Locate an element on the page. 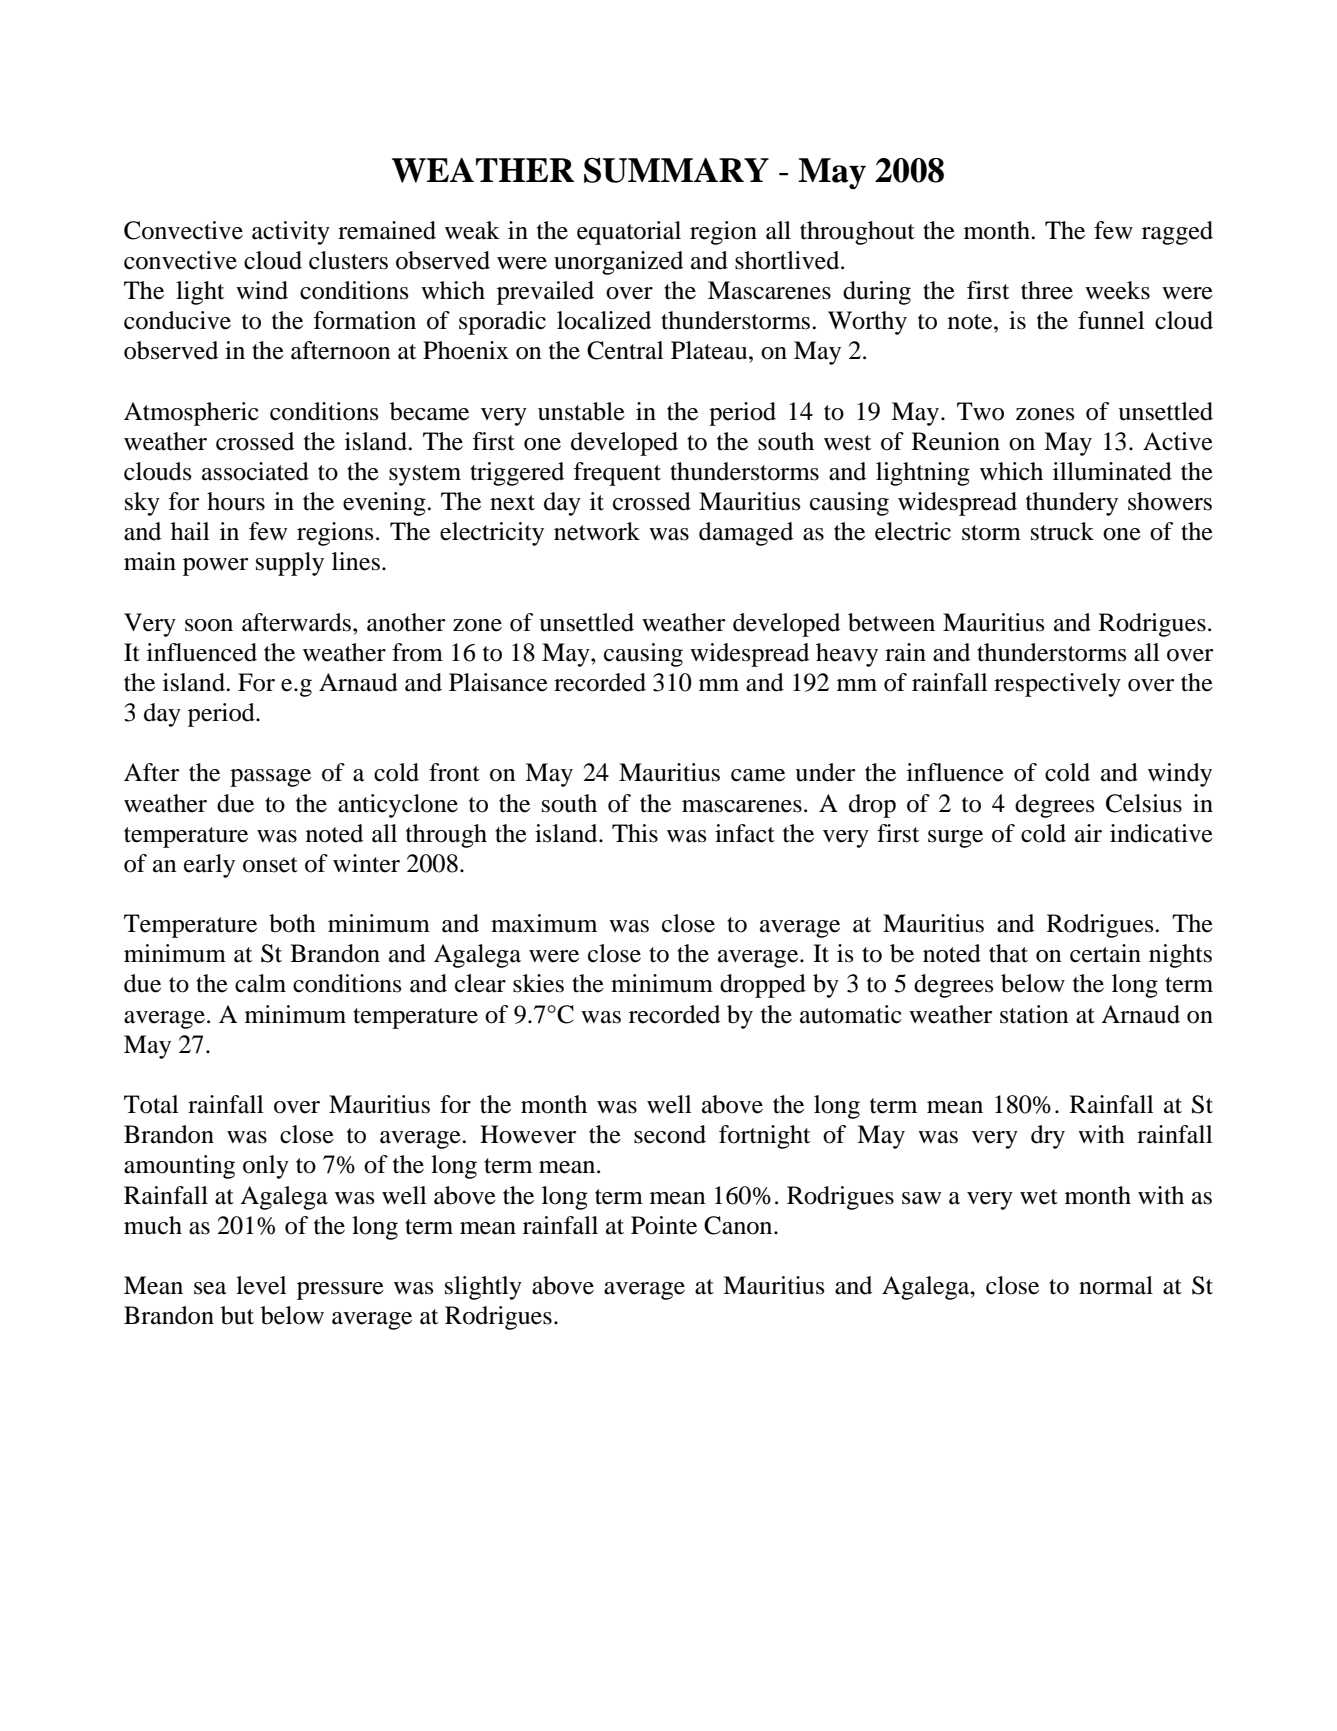 The height and width of the image is (1731, 1337). level is located at coordinates (261, 1285).
